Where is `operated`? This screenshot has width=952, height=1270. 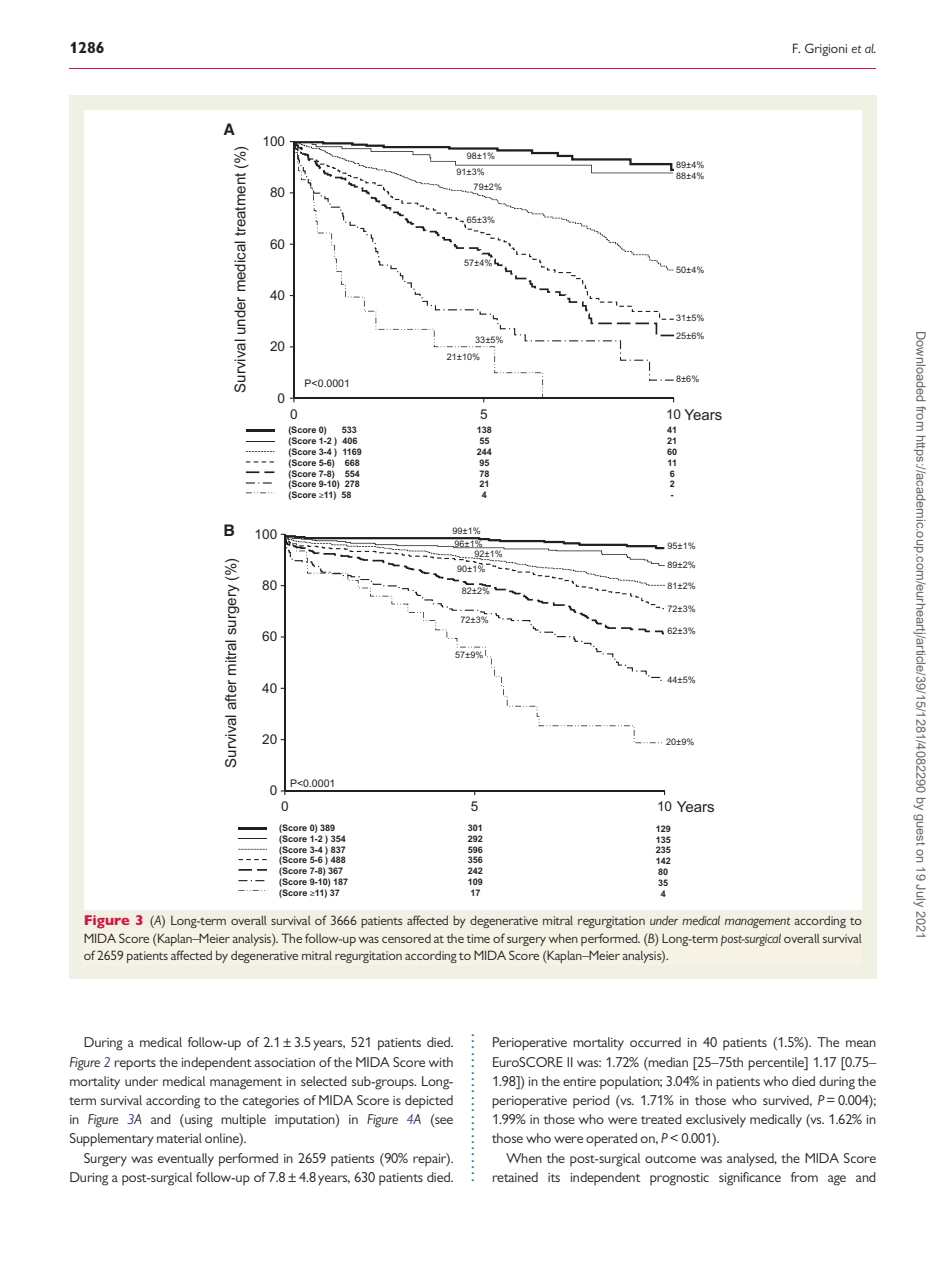
operated is located at coordinates (611, 1140).
